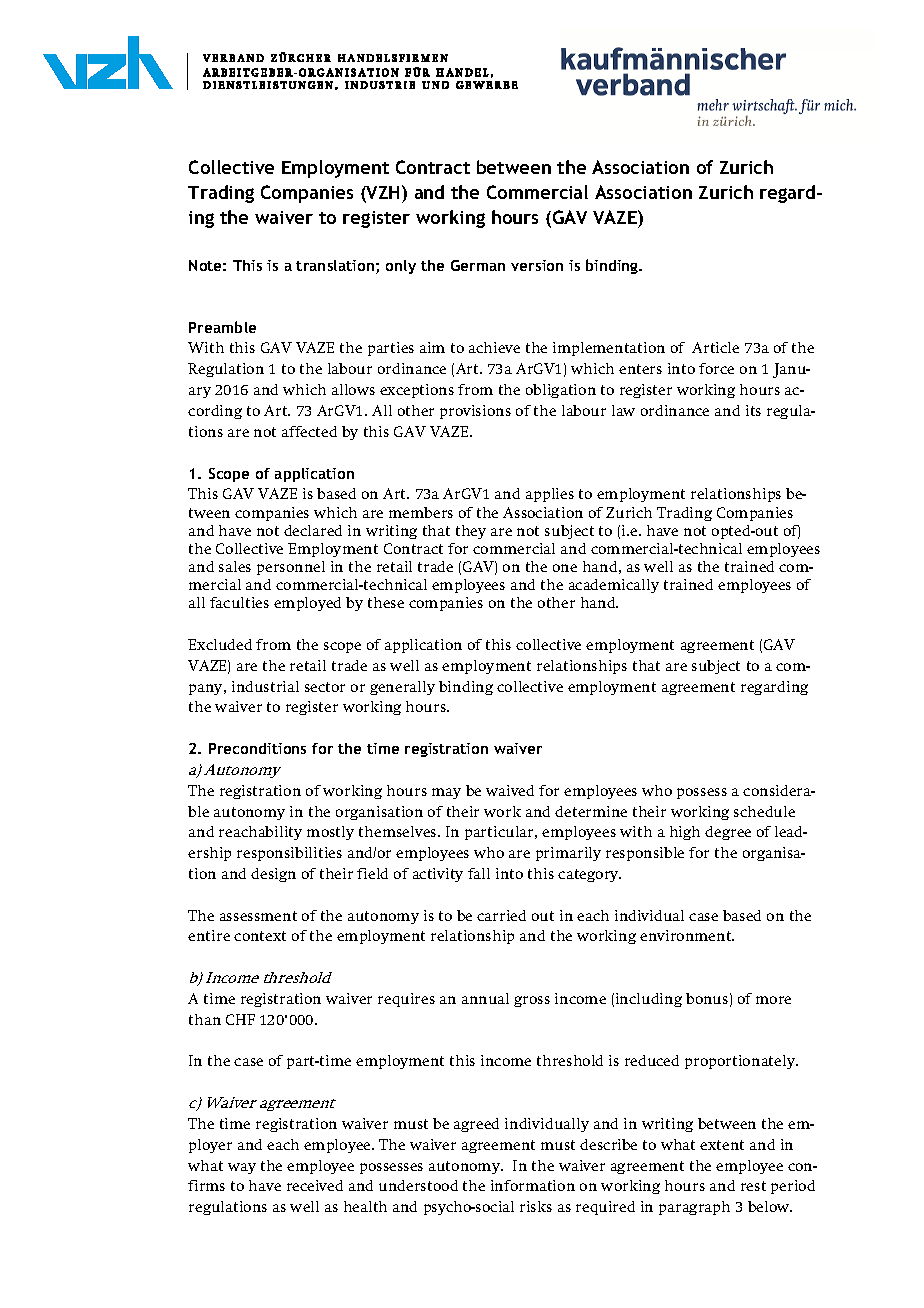  I want to click on schedule, so click(764, 811).
